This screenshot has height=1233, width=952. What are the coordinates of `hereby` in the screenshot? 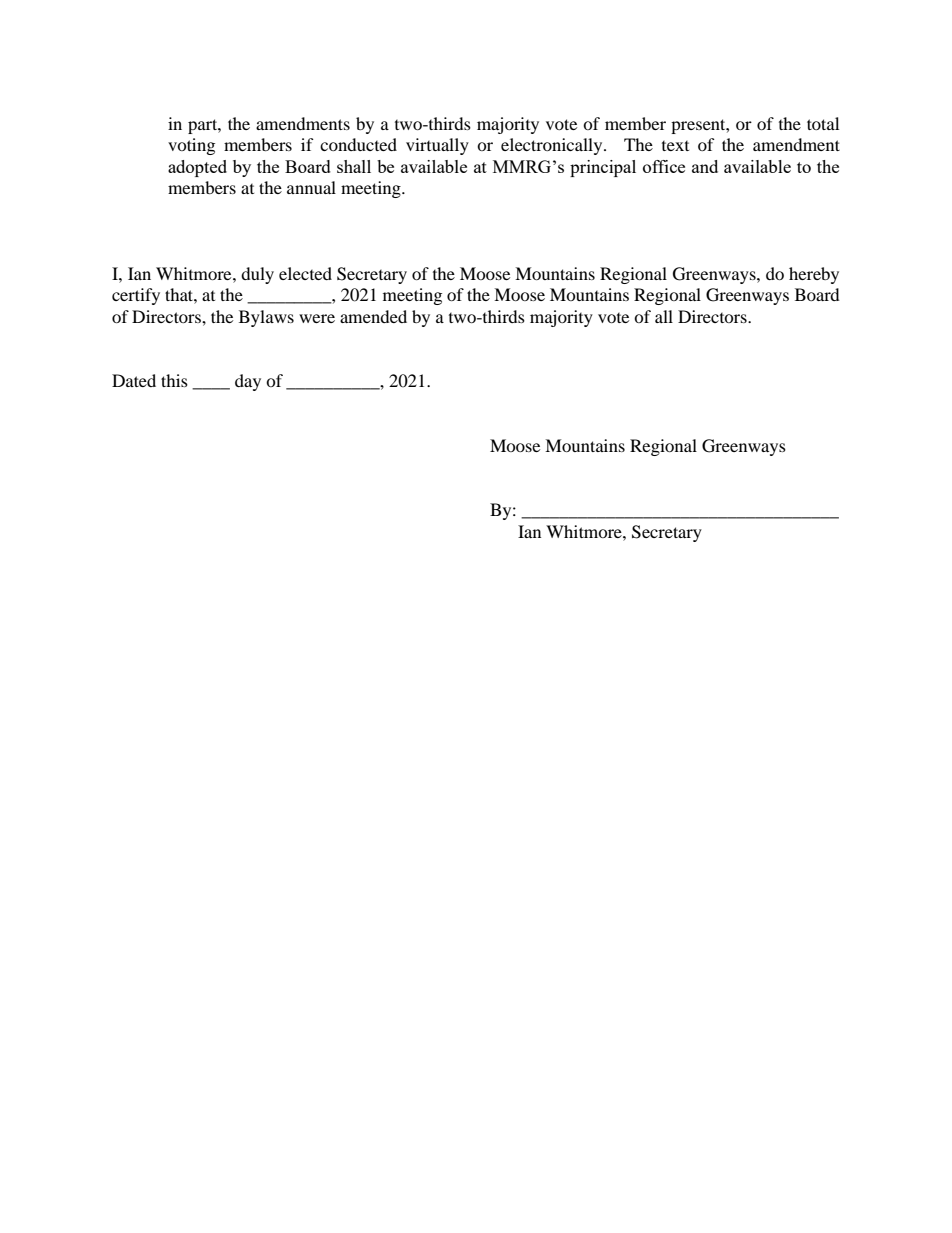 It's located at (814, 275).
